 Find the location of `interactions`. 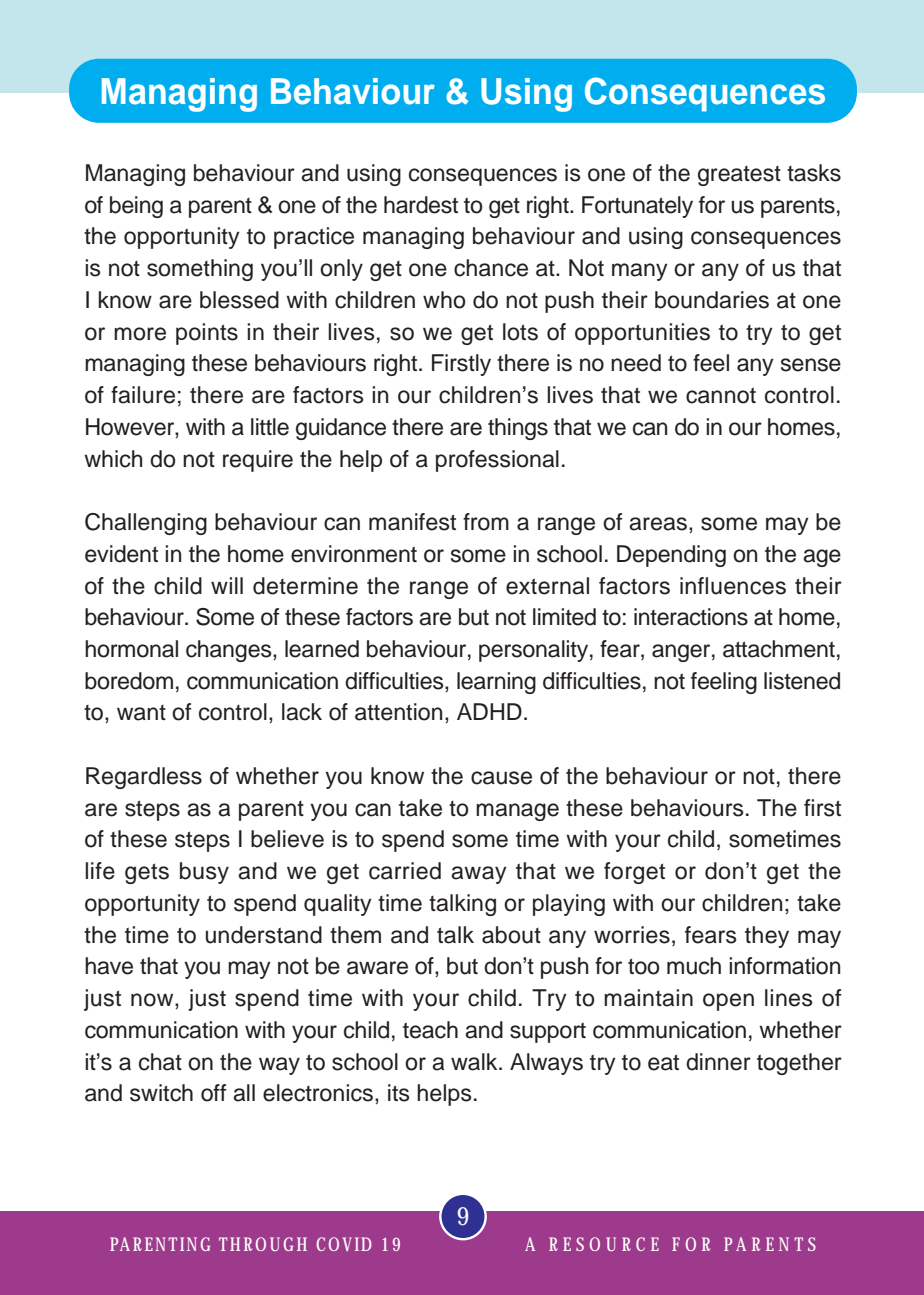

interactions is located at coordinates (691, 617).
